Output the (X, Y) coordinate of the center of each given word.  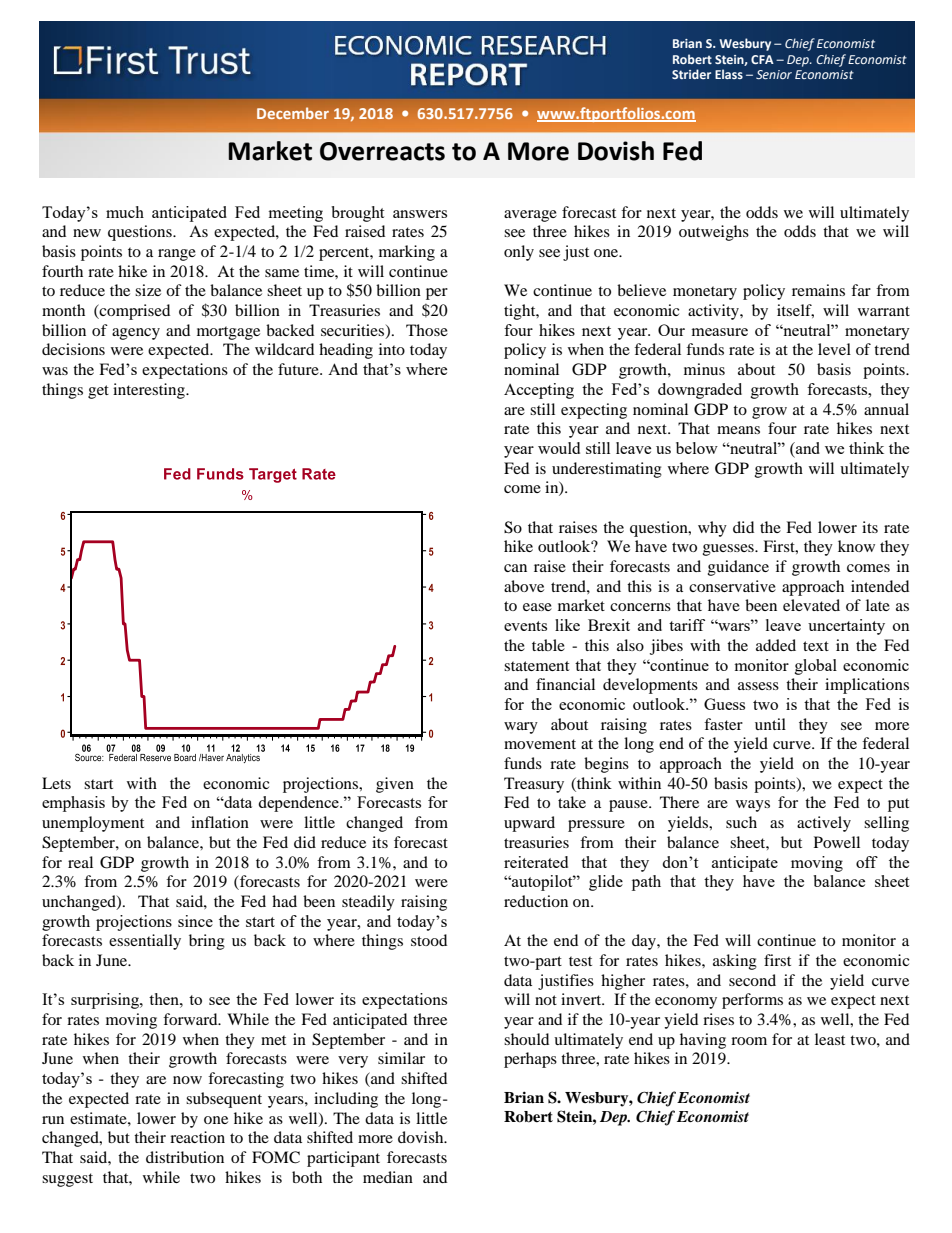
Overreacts (382, 151)
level (834, 349)
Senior (774, 74)
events (525, 626)
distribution (185, 1157)
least (830, 1039)
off (867, 862)
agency (136, 334)
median (388, 1177)
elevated (811, 605)
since (195, 921)
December (293, 113)
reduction (536, 901)
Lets (56, 783)
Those (427, 330)
